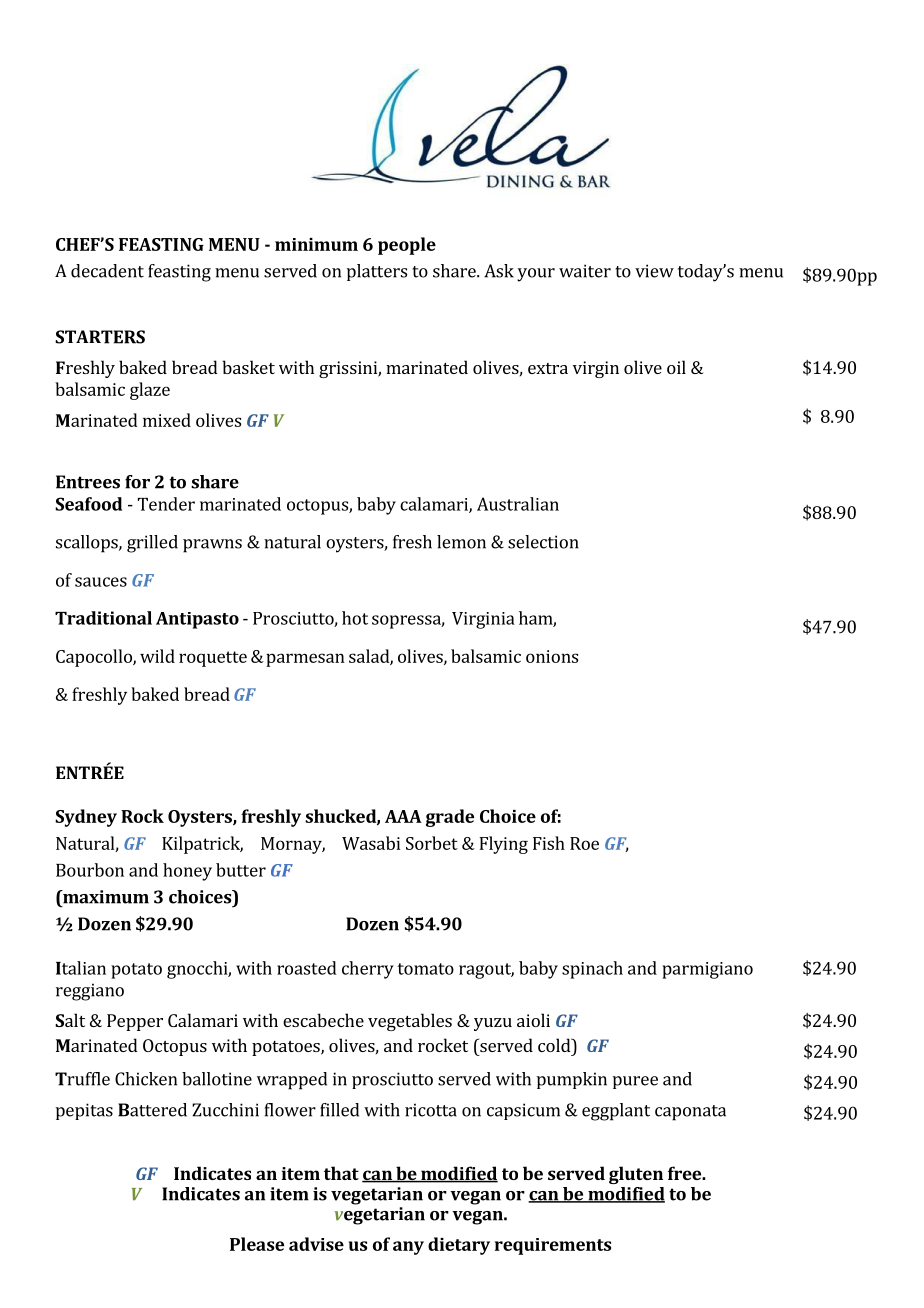  Describe the element at coordinates (107, 271) in the image. I see `decadent` at that location.
